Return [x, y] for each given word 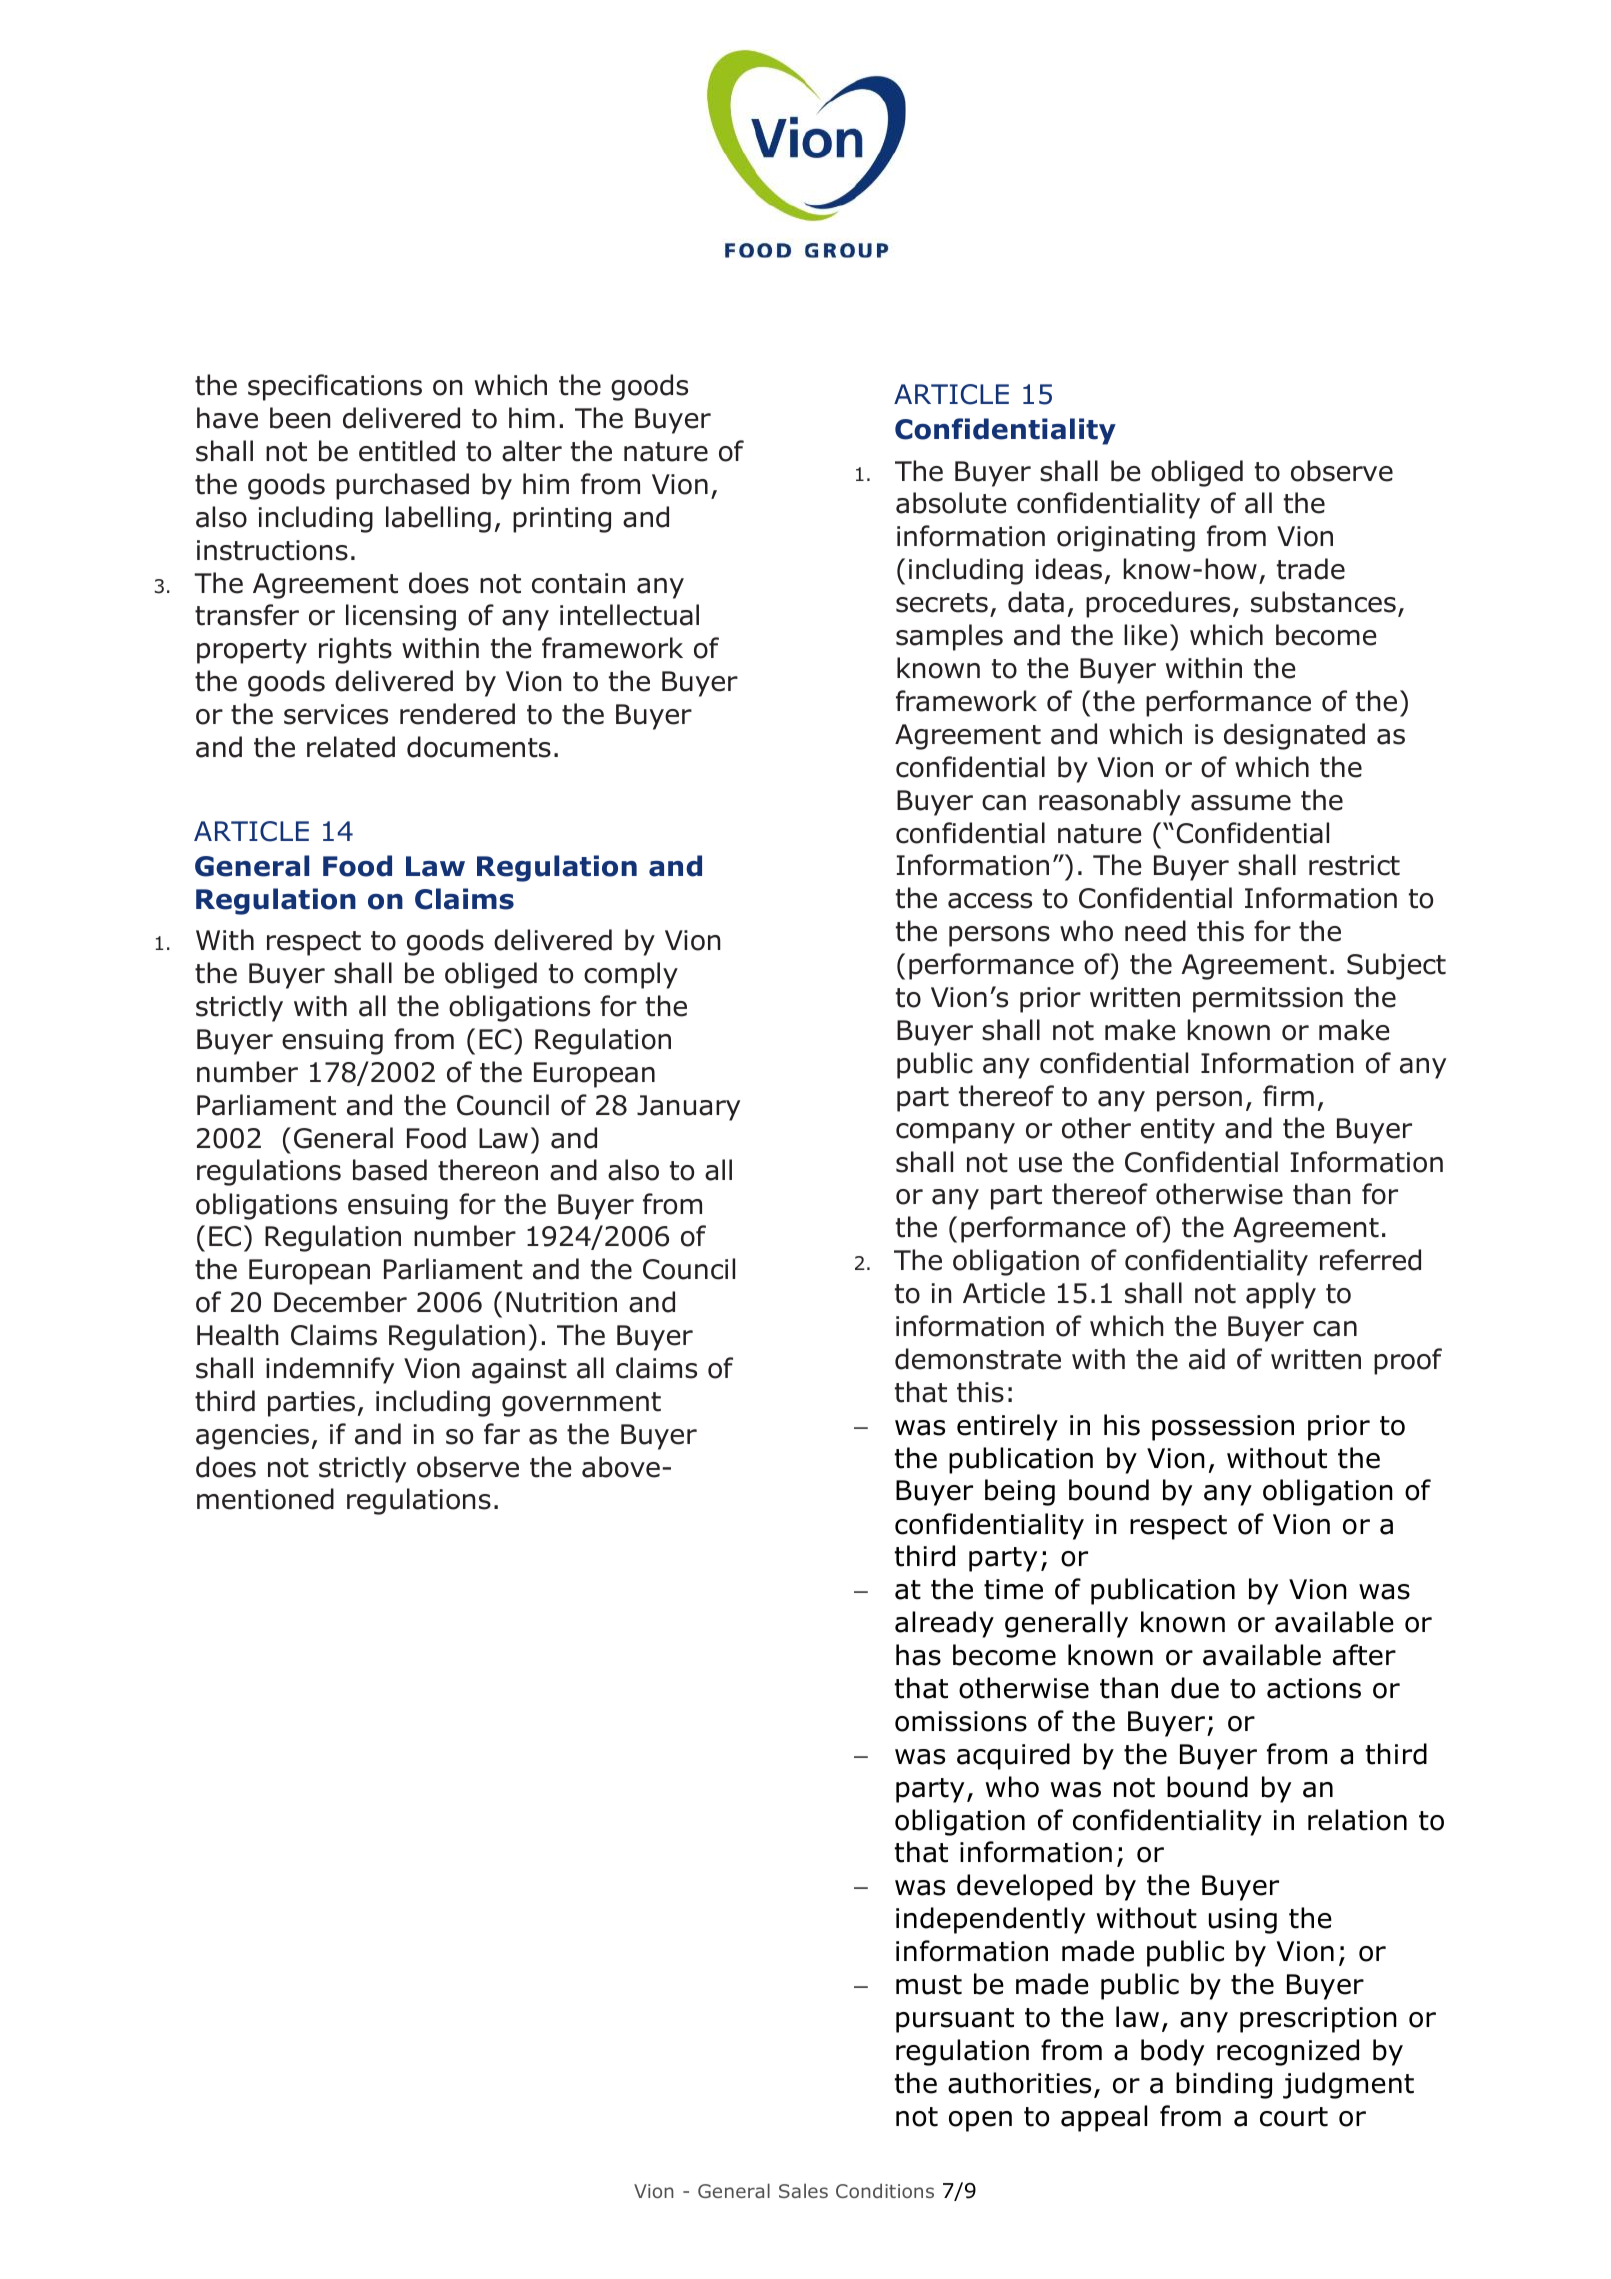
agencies [252, 1437]
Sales [803, 2190]
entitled [407, 451]
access [990, 901]
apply [1281, 1295]
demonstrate [978, 1359]
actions [1314, 1688]
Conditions [885, 2190]
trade [1311, 569]
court [1294, 2117]
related [351, 747]
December [340, 1302]
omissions [961, 1721]
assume [1241, 803]
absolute [951, 503]
